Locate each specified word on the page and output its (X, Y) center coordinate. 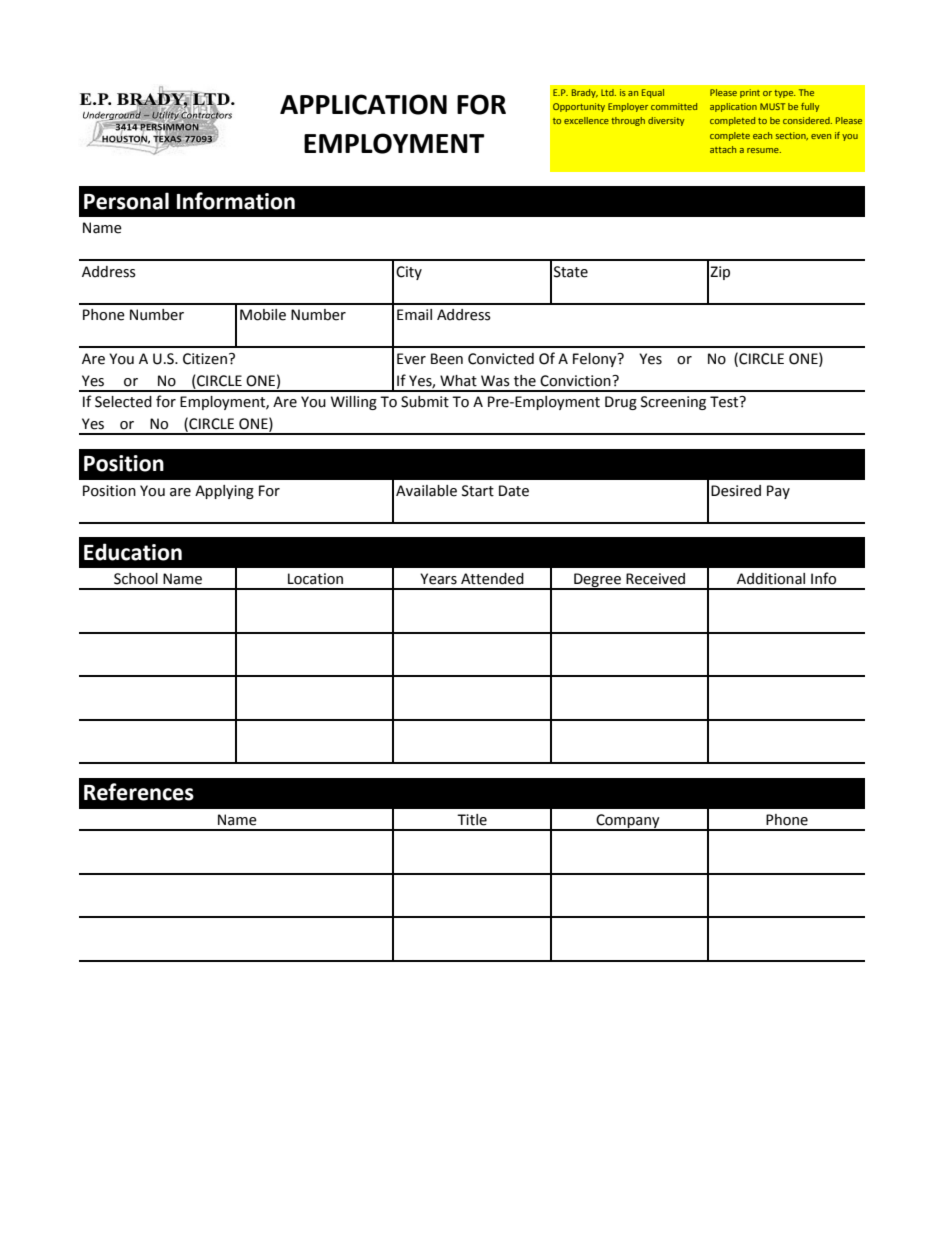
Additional (771, 579)
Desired (736, 491)
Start (478, 491)
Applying (224, 492)
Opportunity (579, 107)
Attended (492, 579)
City (409, 273)
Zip (720, 273)
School (136, 579)
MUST (772, 106)
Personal (126, 201)
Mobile (263, 315)
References (139, 792)
